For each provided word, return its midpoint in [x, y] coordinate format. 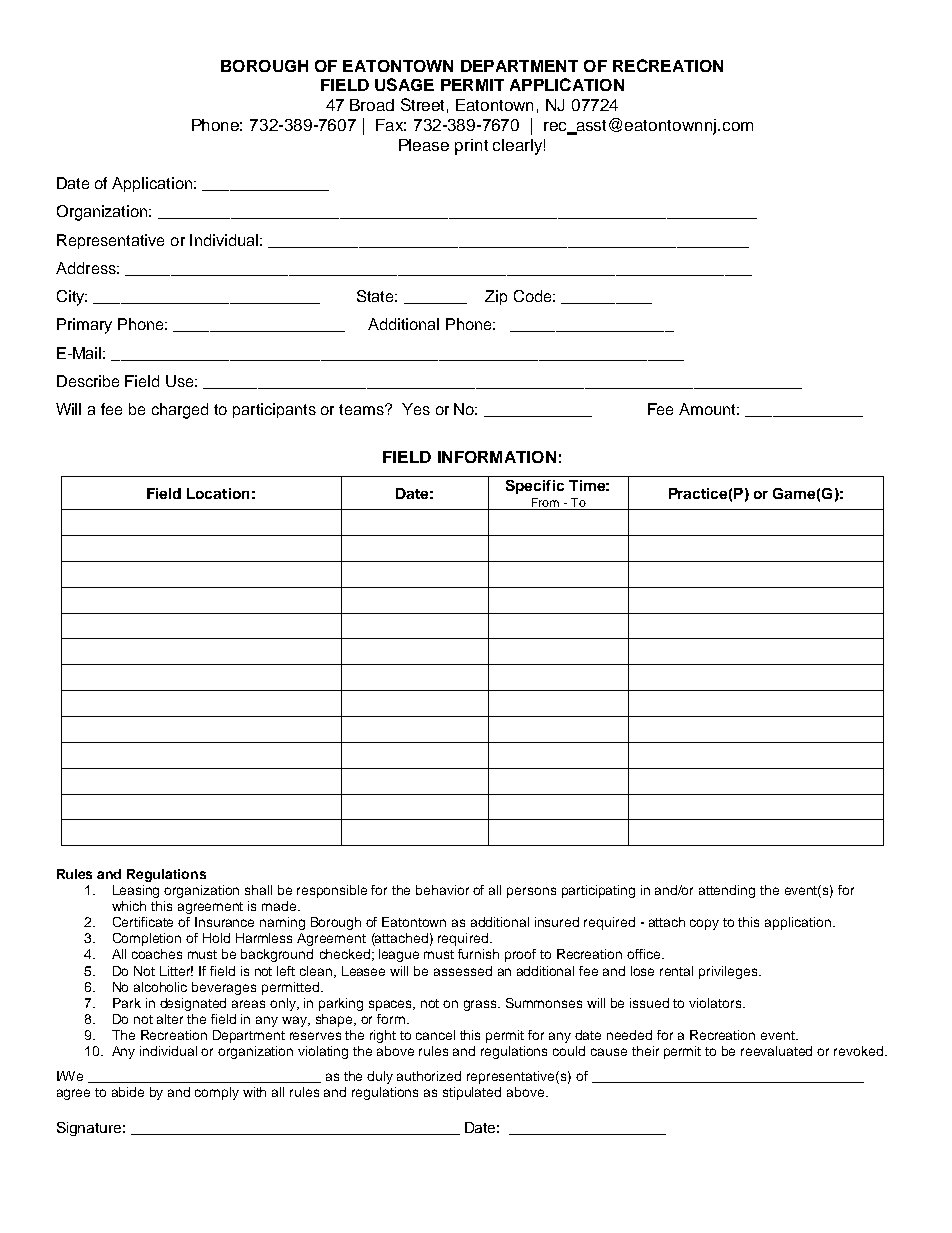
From [545, 502]
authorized [429, 1076]
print [471, 147]
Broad [372, 105]
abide [128, 1092]
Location [218, 493]
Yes [416, 409]
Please [424, 145]
